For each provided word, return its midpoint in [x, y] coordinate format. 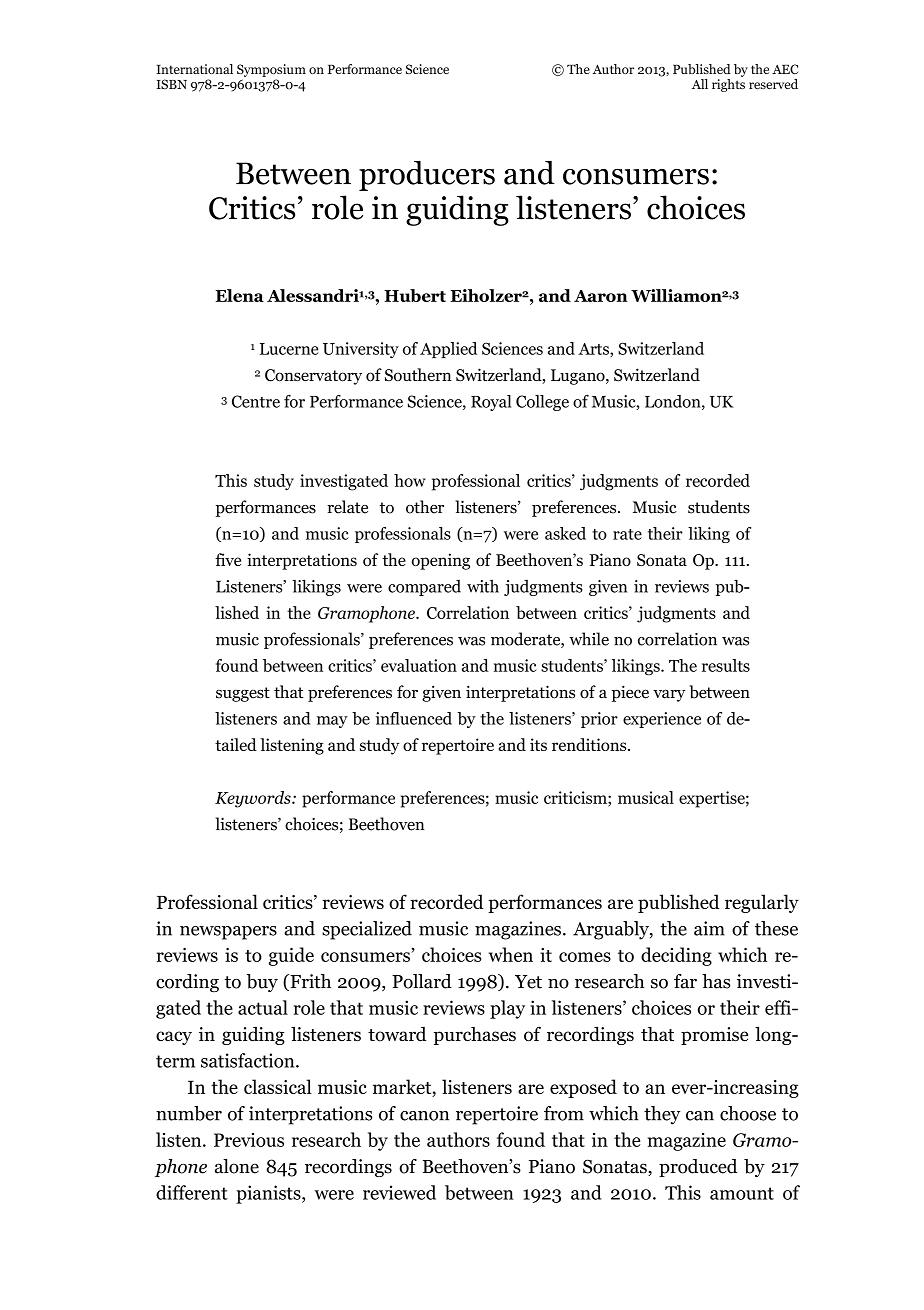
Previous [249, 1140]
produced [698, 1168]
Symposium [271, 70]
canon [424, 1116]
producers [427, 176]
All [700, 84]
